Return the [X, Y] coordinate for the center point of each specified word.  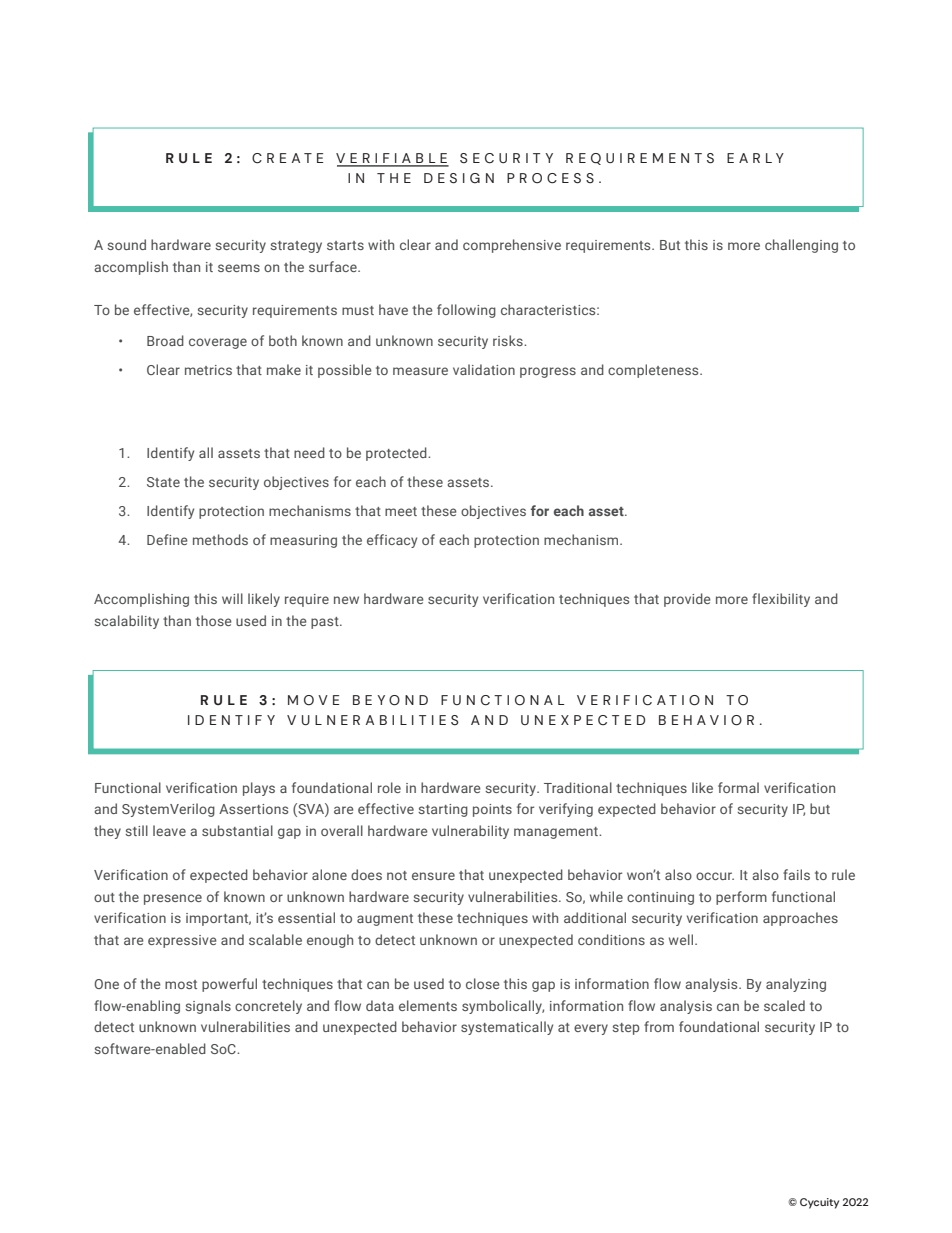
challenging [801, 246]
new [346, 600]
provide [687, 600]
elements [428, 1005]
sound [126, 244]
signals [208, 1007]
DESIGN [459, 178]
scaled [784, 1005]
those [214, 620]
